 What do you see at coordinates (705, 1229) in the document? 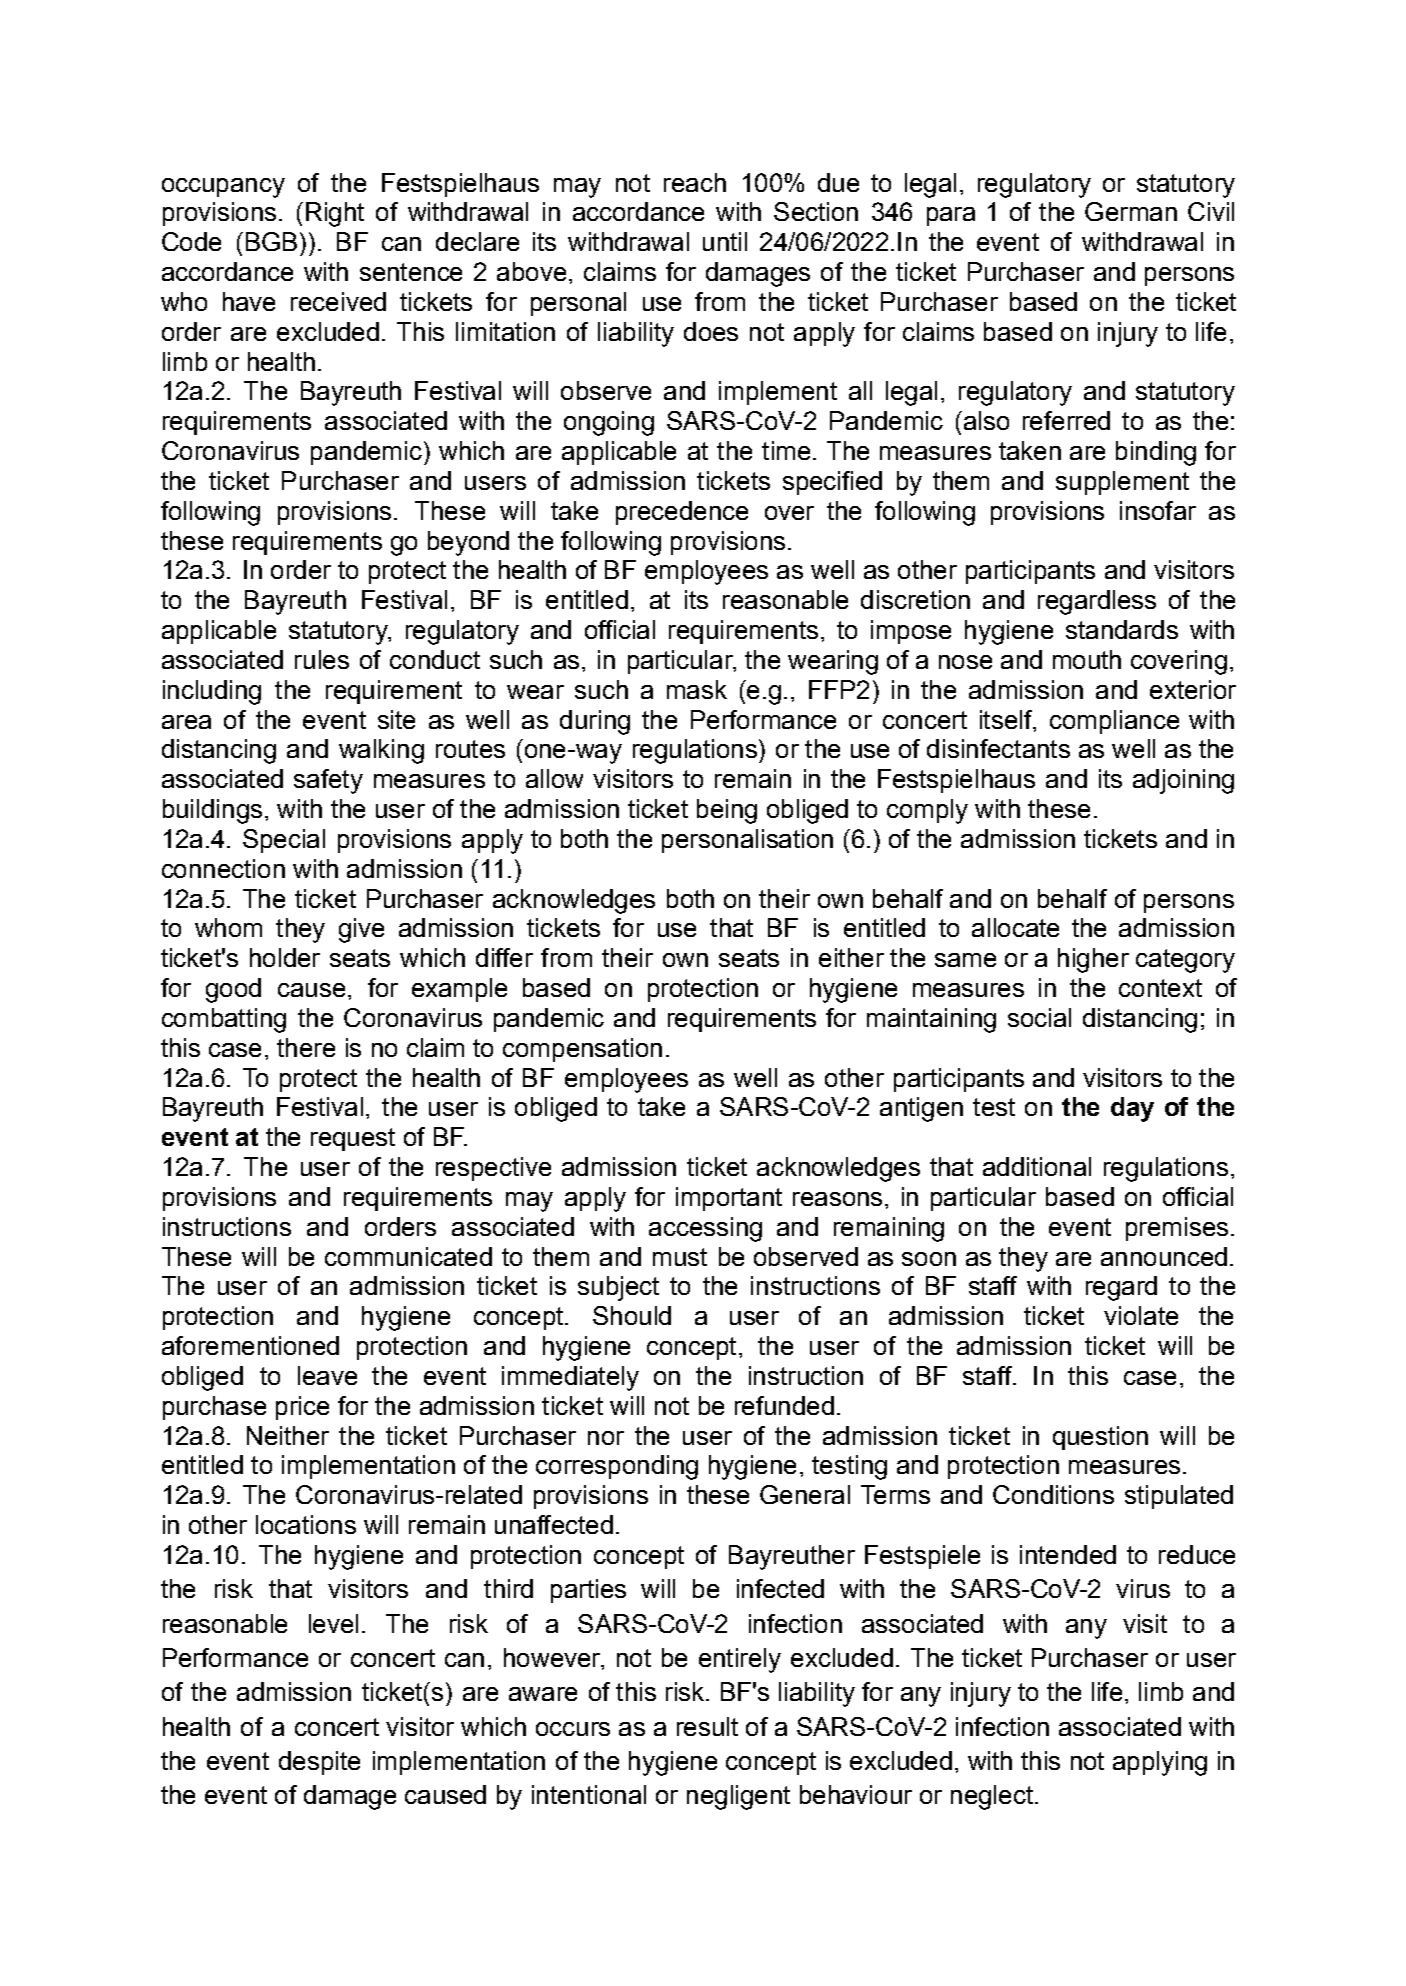
I see `accessing` at bounding box center [705, 1229].
